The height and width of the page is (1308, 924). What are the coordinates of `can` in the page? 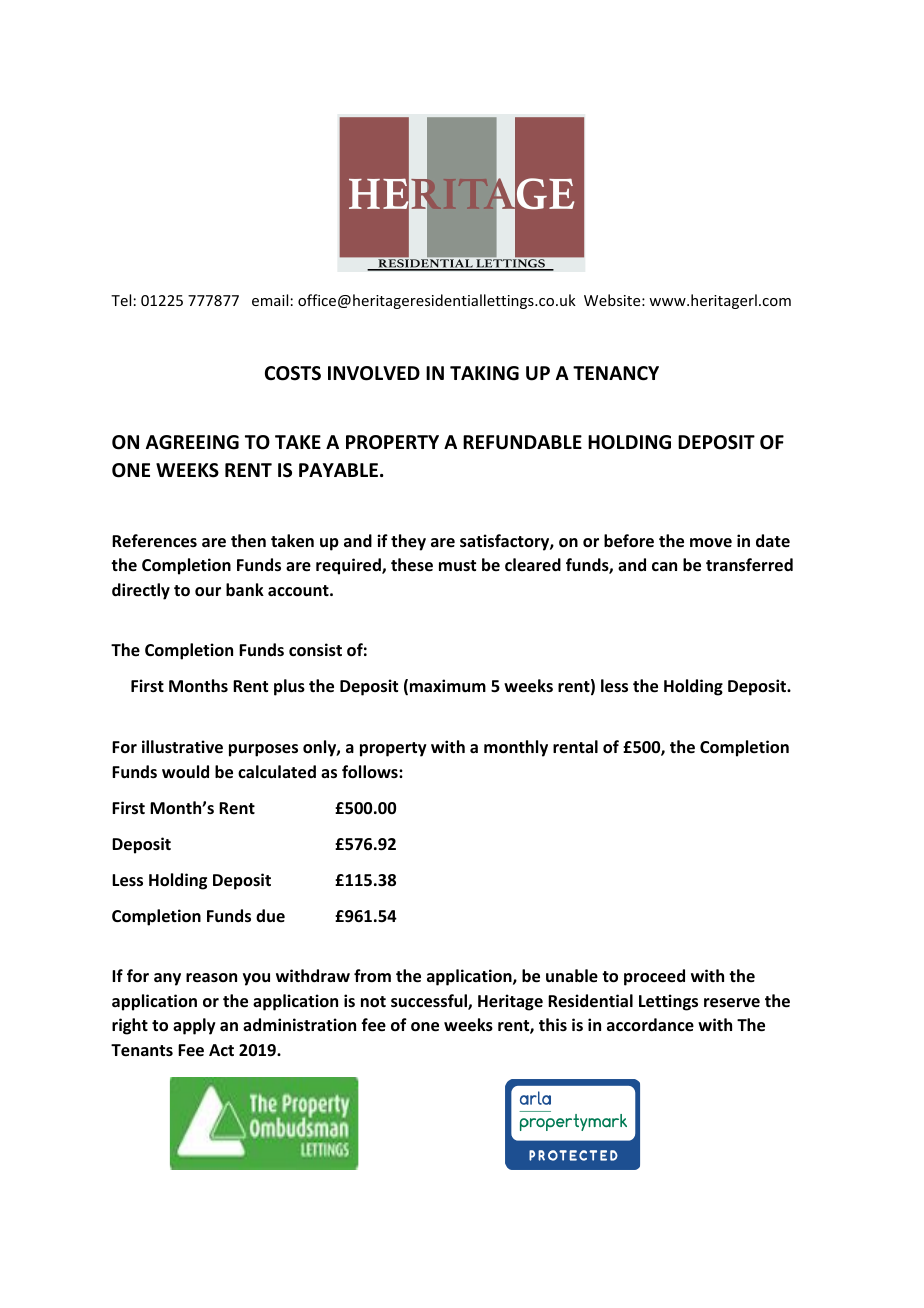 It's located at (664, 566).
